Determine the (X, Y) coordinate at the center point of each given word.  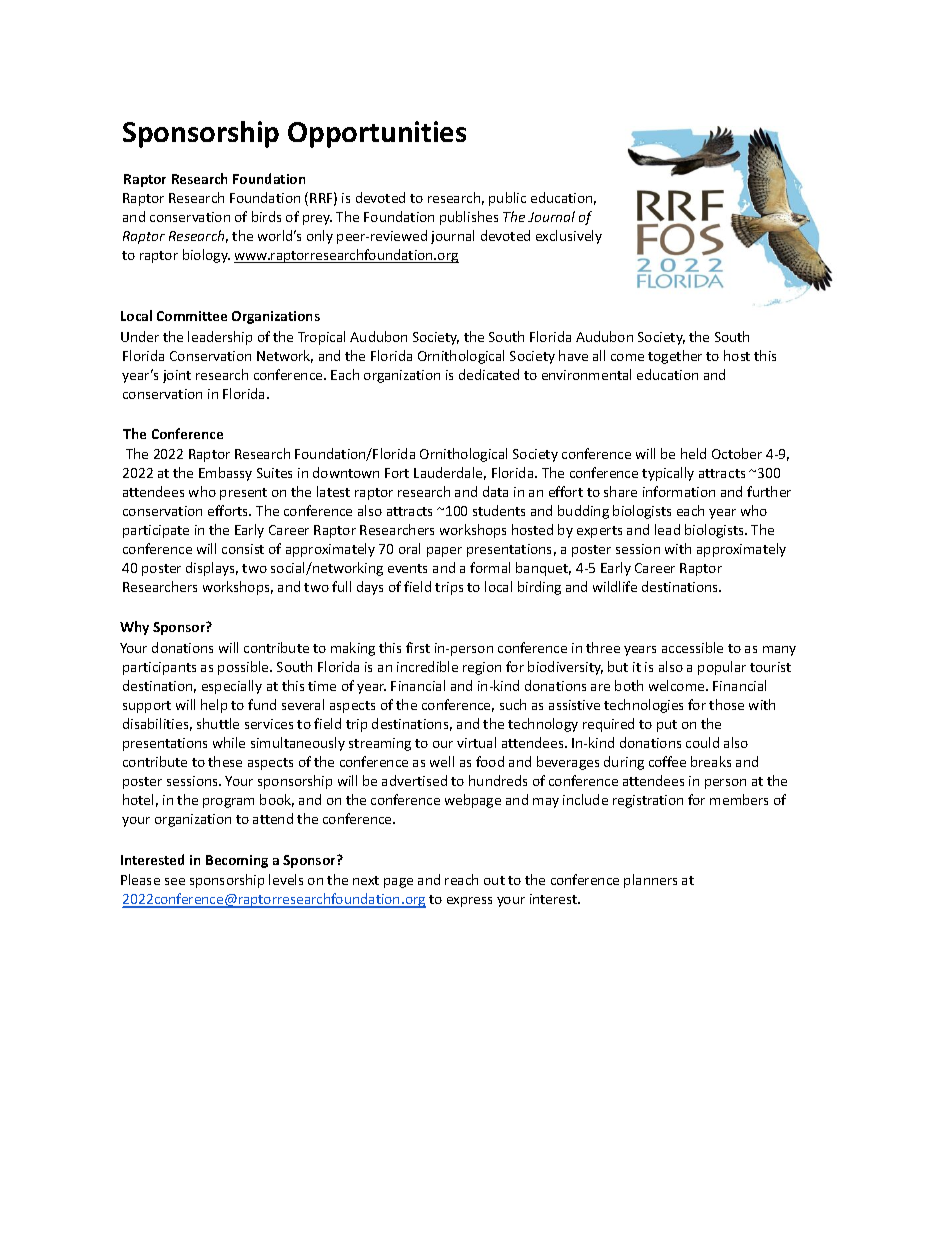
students (499, 510)
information (679, 491)
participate (156, 531)
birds (266, 216)
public (507, 199)
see (175, 881)
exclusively (569, 237)
